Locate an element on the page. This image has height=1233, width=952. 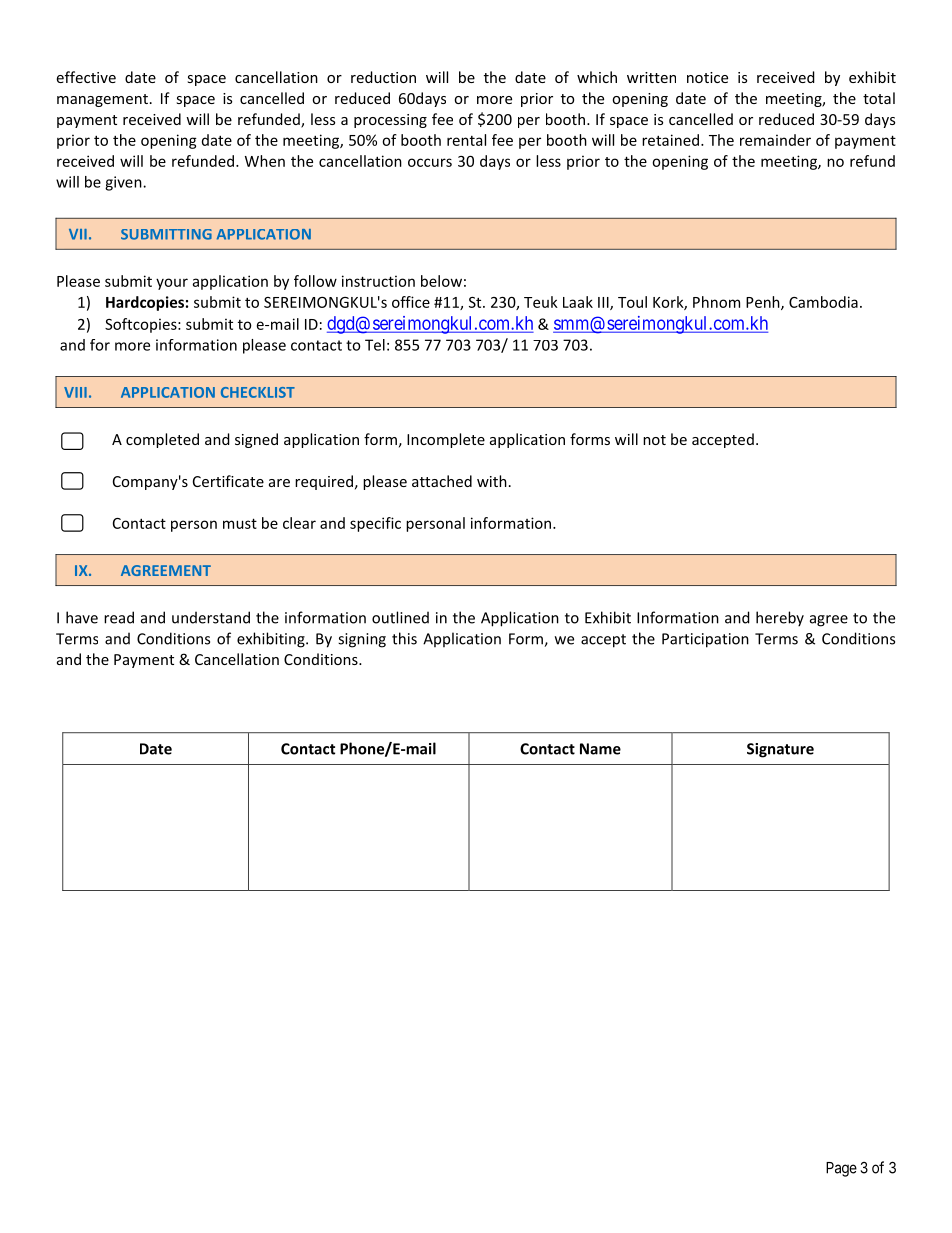
Tel is located at coordinates (375, 345).
